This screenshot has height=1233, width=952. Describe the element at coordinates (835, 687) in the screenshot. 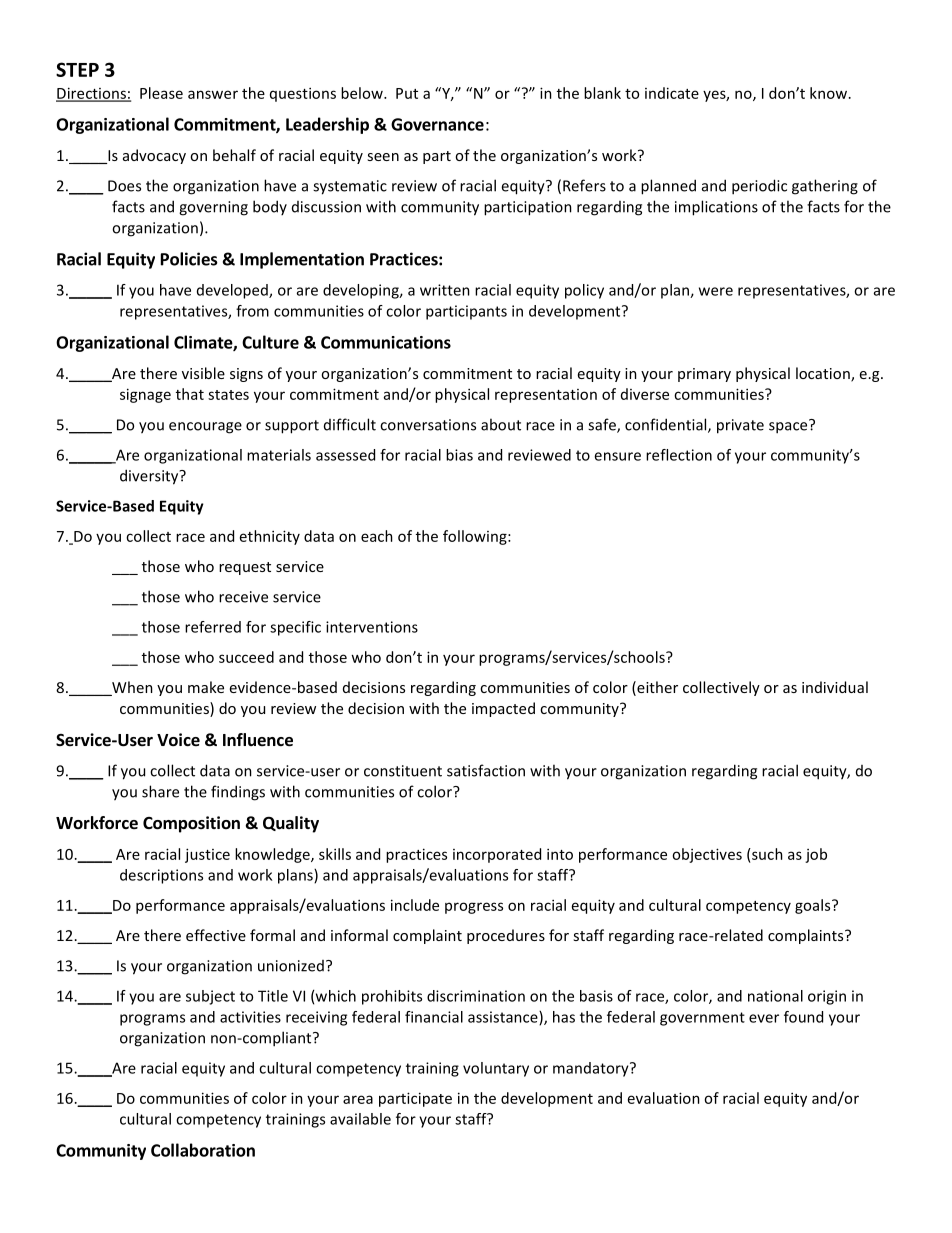

I see `individual` at that location.
